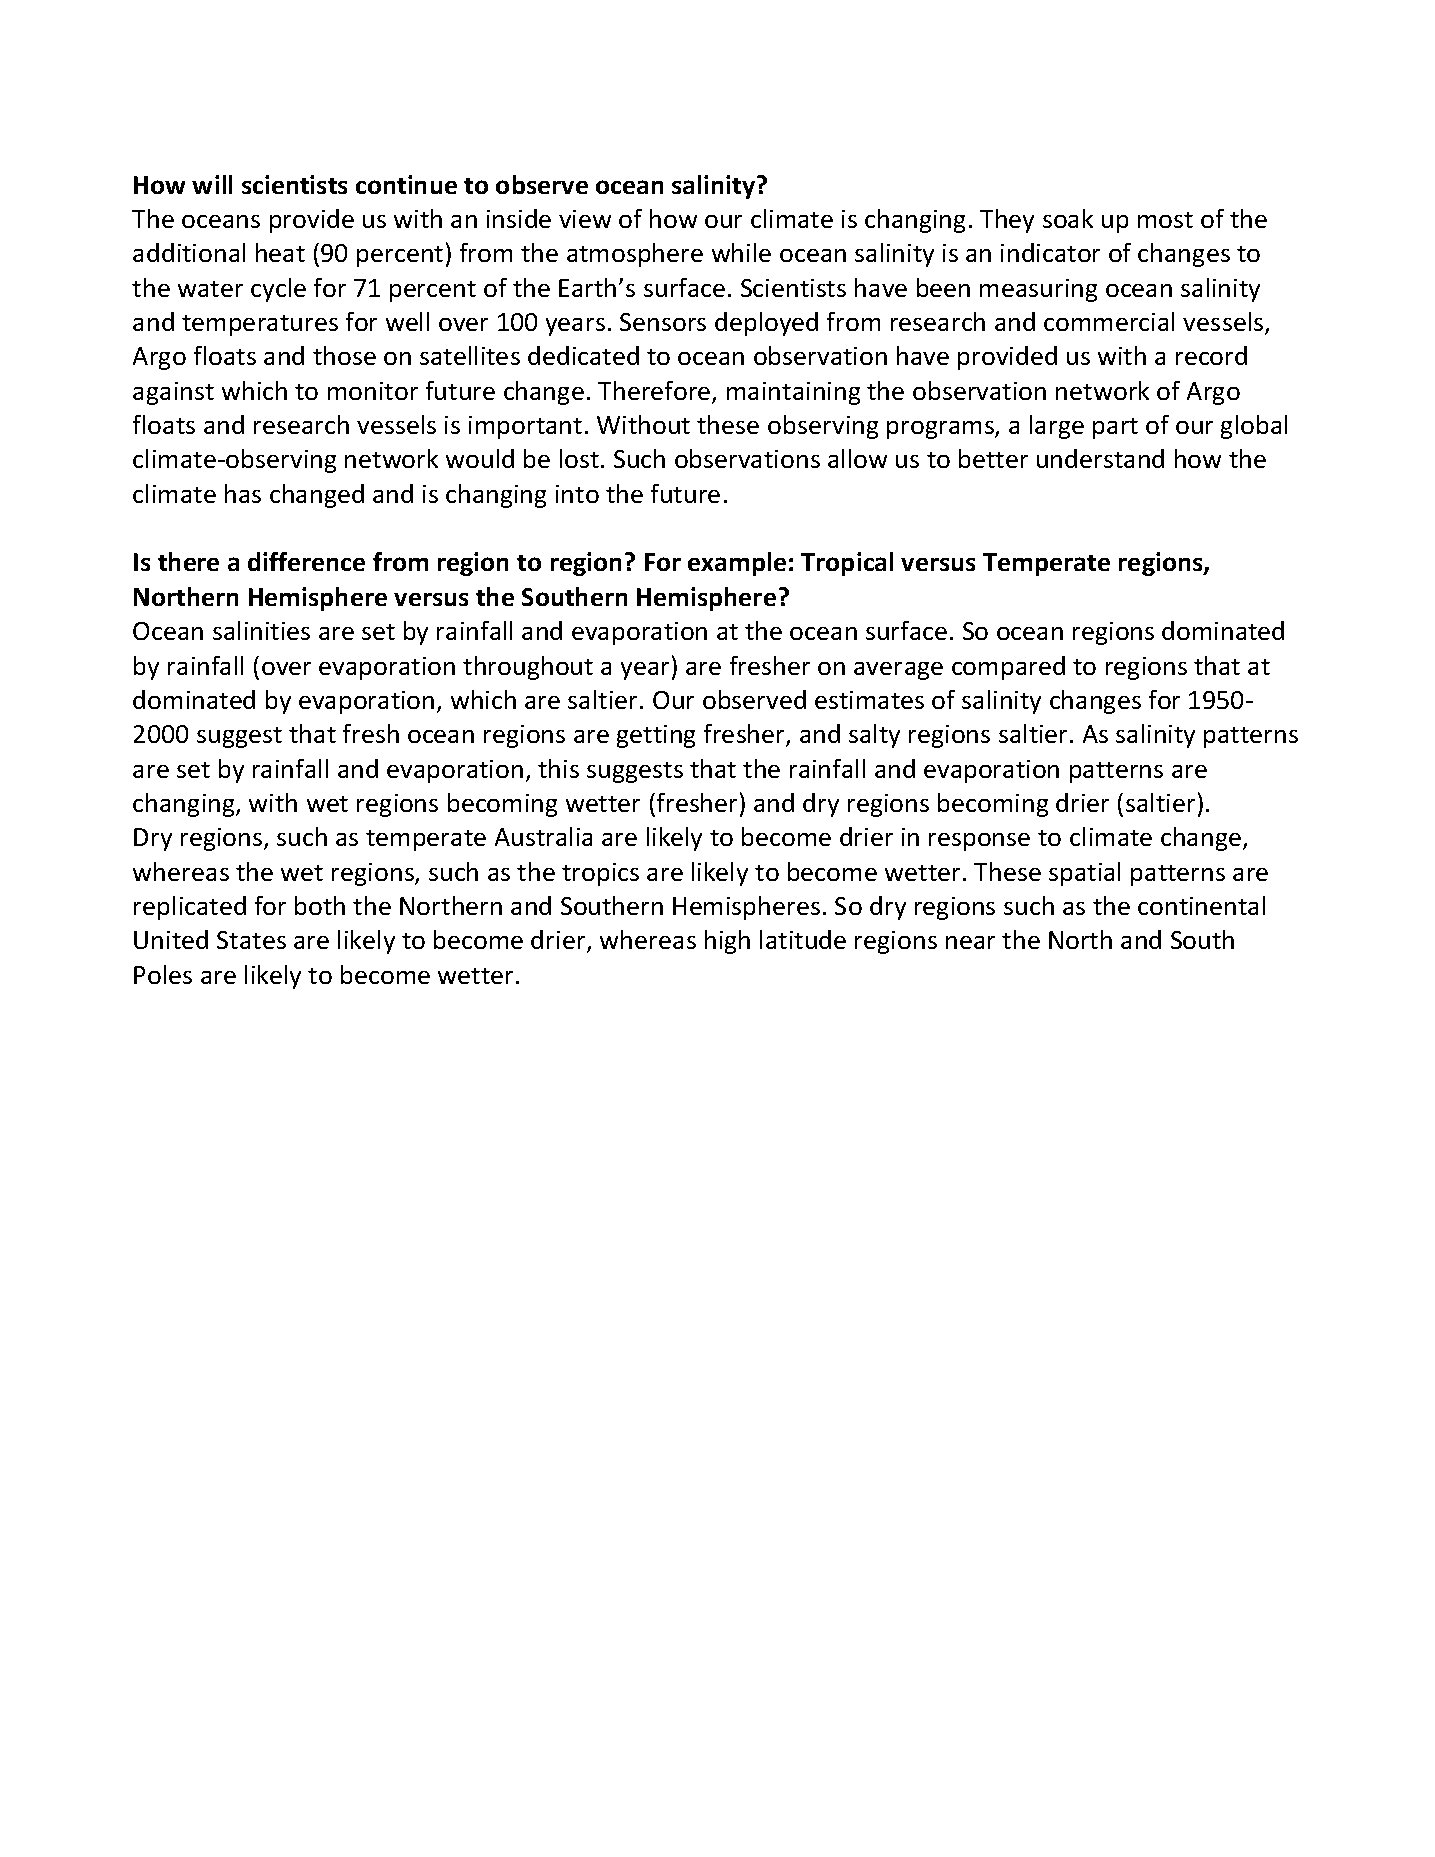 The width and height of the screenshot is (1435, 1857). What do you see at coordinates (1008, 668) in the screenshot?
I see `compared` at bounding box center [1008, 668].
